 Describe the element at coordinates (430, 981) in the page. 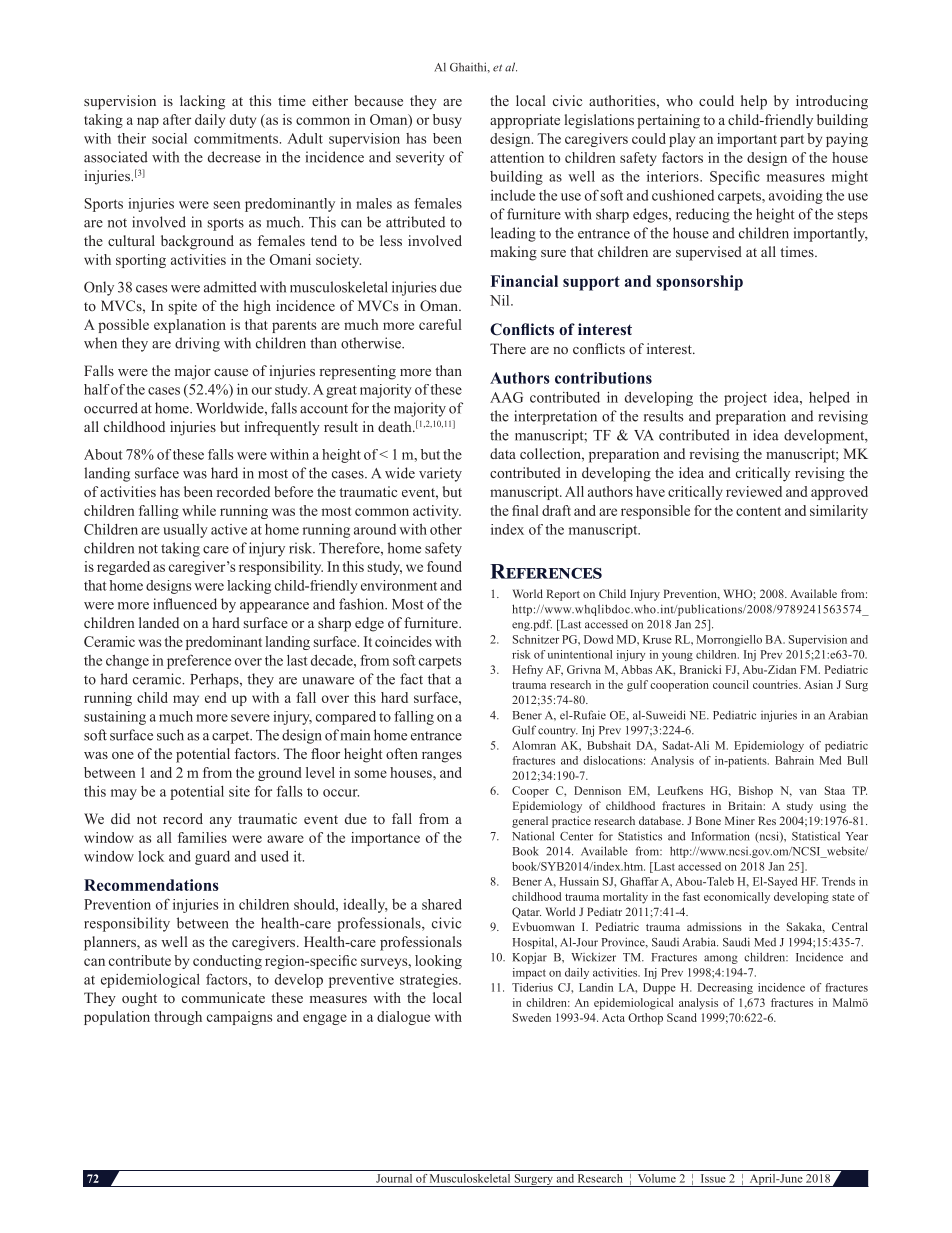

I see `strategies` at that location.
